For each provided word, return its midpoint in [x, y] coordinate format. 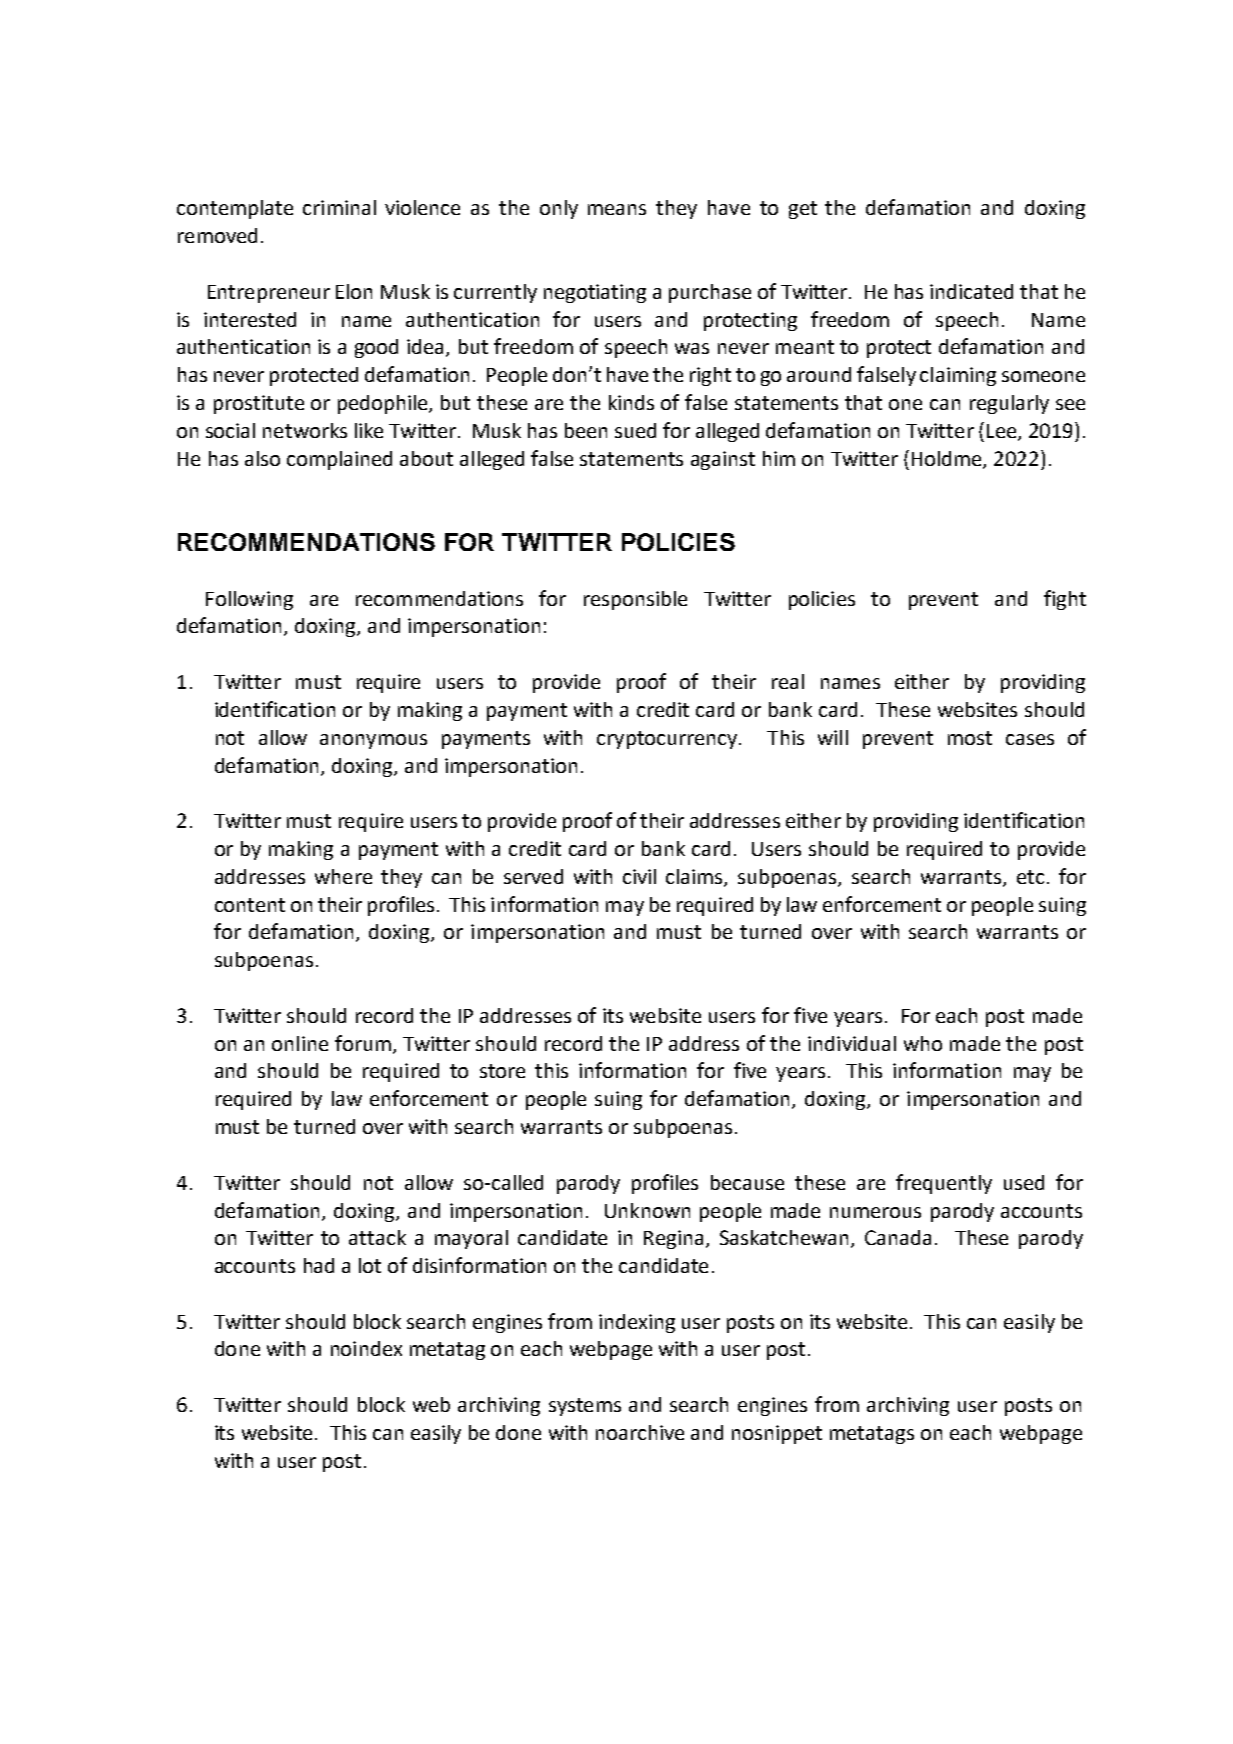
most [970, 738]
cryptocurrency [667, 740]
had [319, 1265]
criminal [339, 207]
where [343, 876]
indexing [637, 1323]
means [617, 209]
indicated [971, 291]
